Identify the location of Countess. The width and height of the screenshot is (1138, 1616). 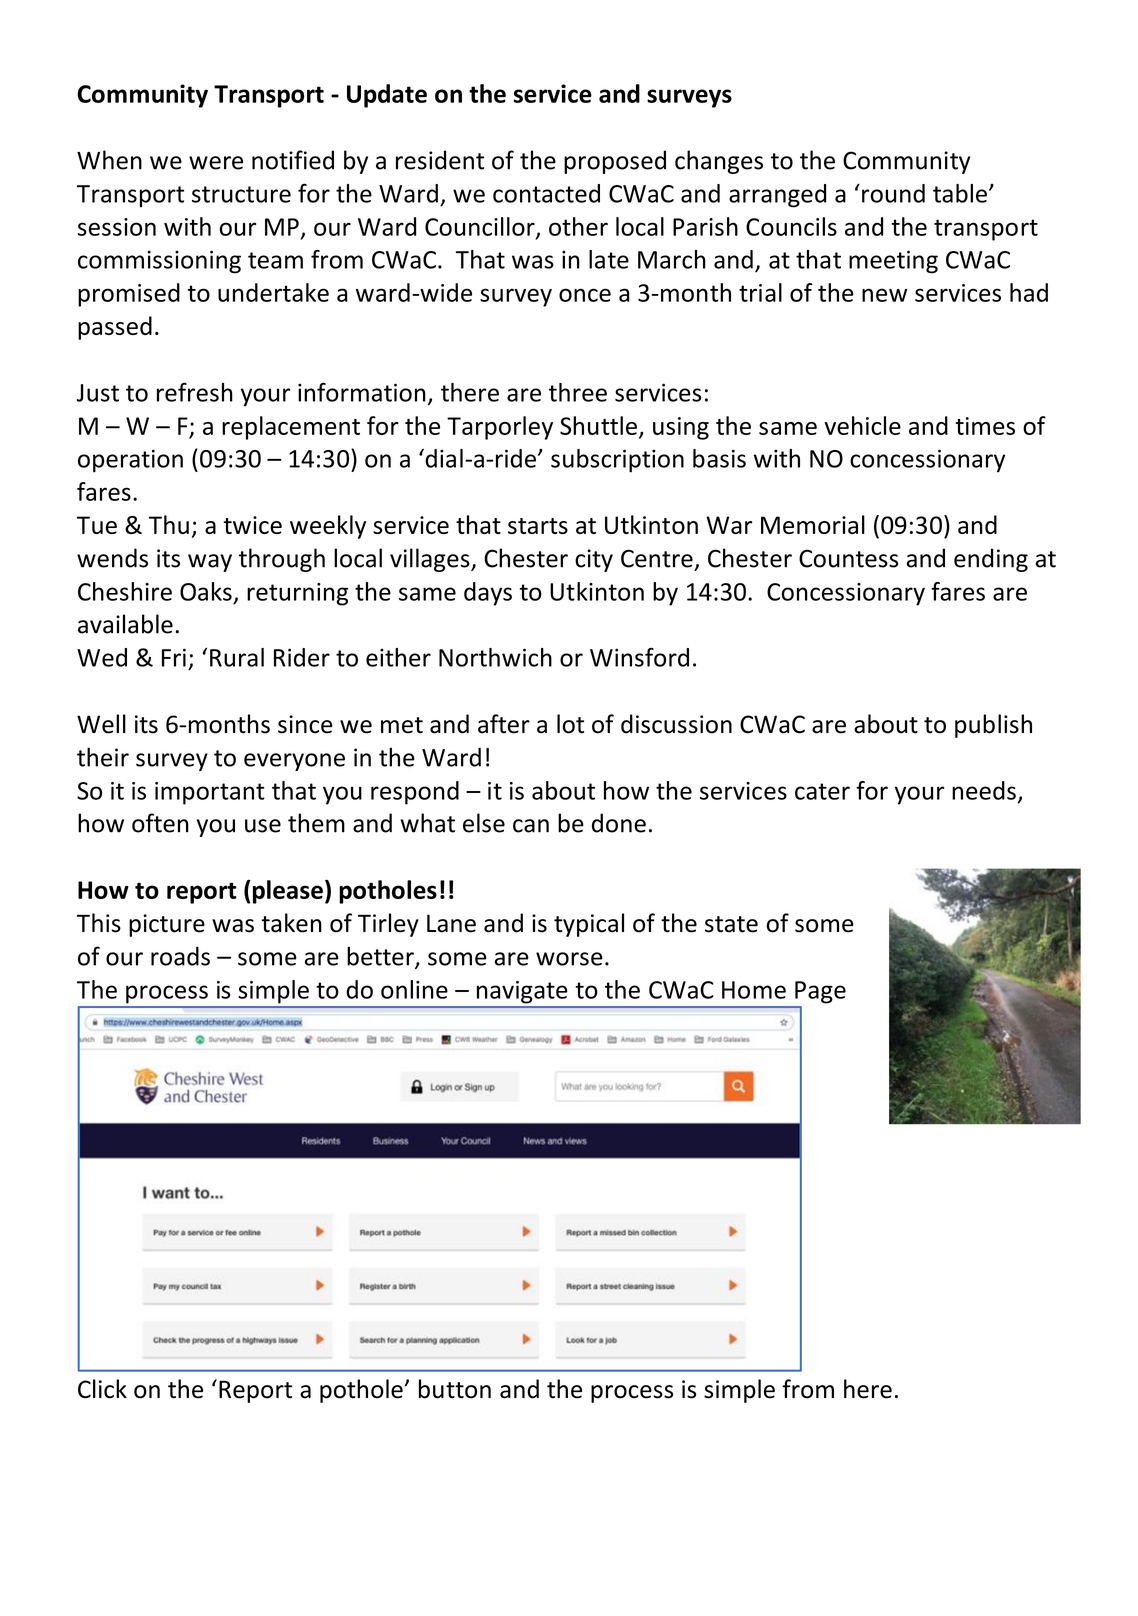
(848, 558).
